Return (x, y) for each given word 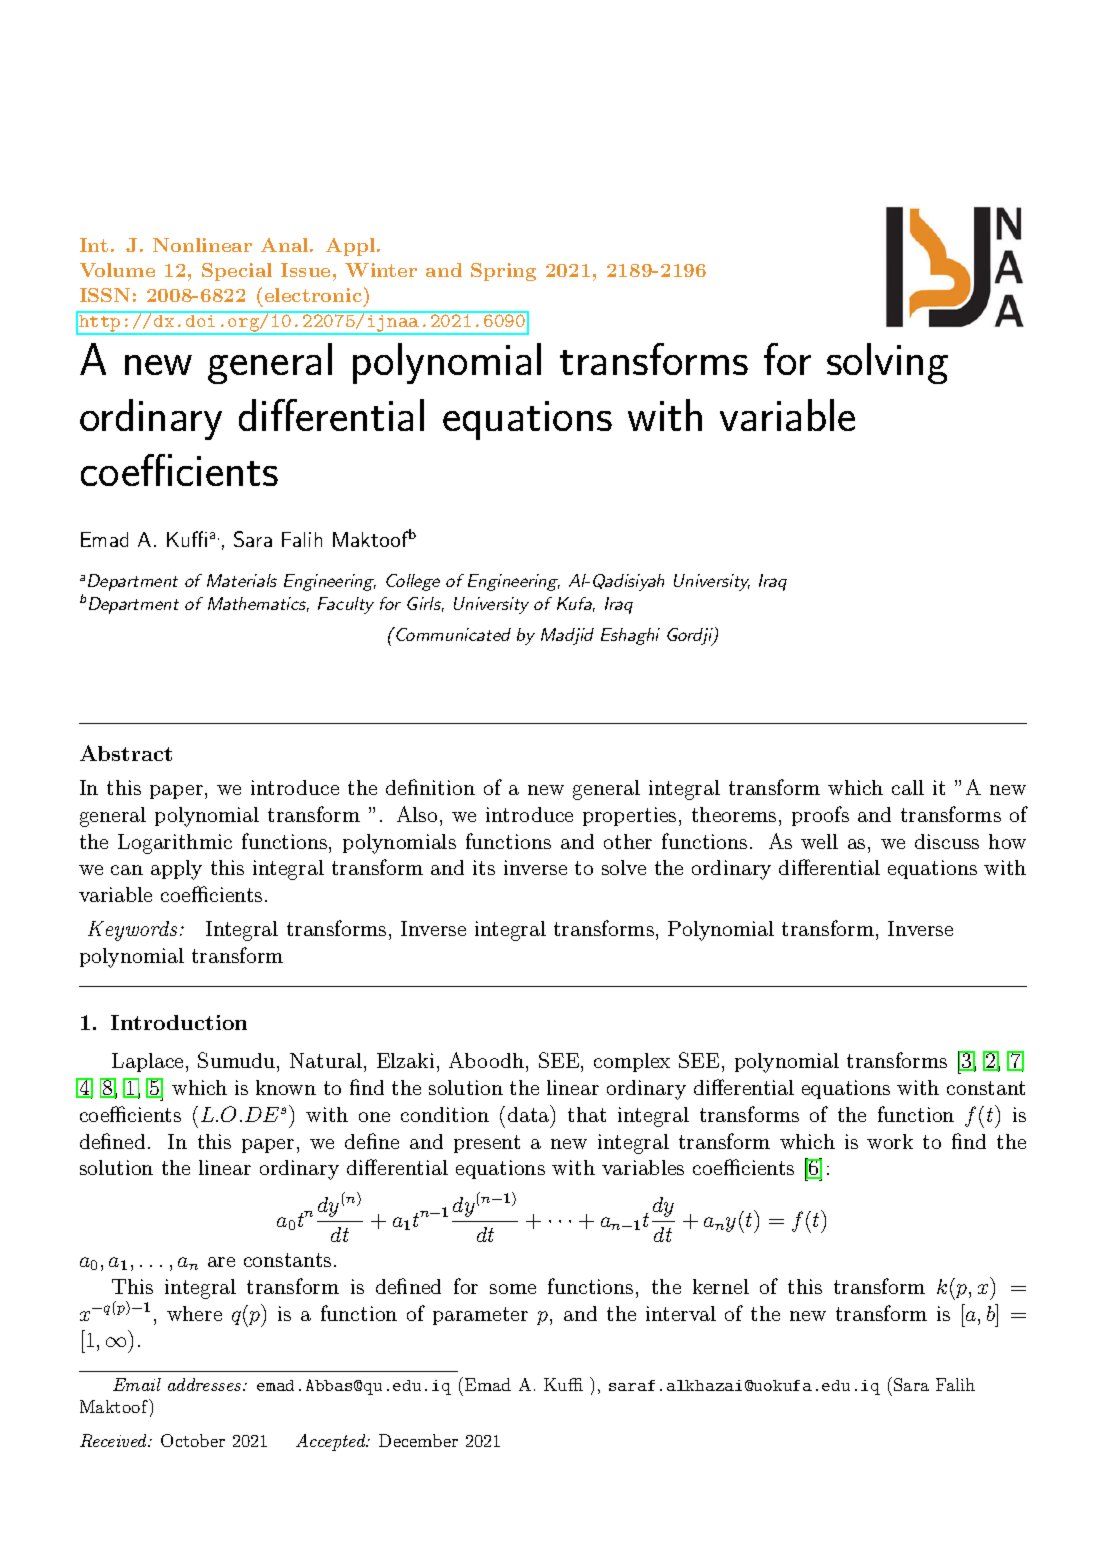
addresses (206, 1384)
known (286, 1087)
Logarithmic (175, 844)
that (587, 1114)
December (418, 1440)
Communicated (452, 634)
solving (887, 363)
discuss (947, 841)
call (908, 787)
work (890, 1141)
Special (237, 272)
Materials (242, 580)
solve (624, 867)
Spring (503, 272)
